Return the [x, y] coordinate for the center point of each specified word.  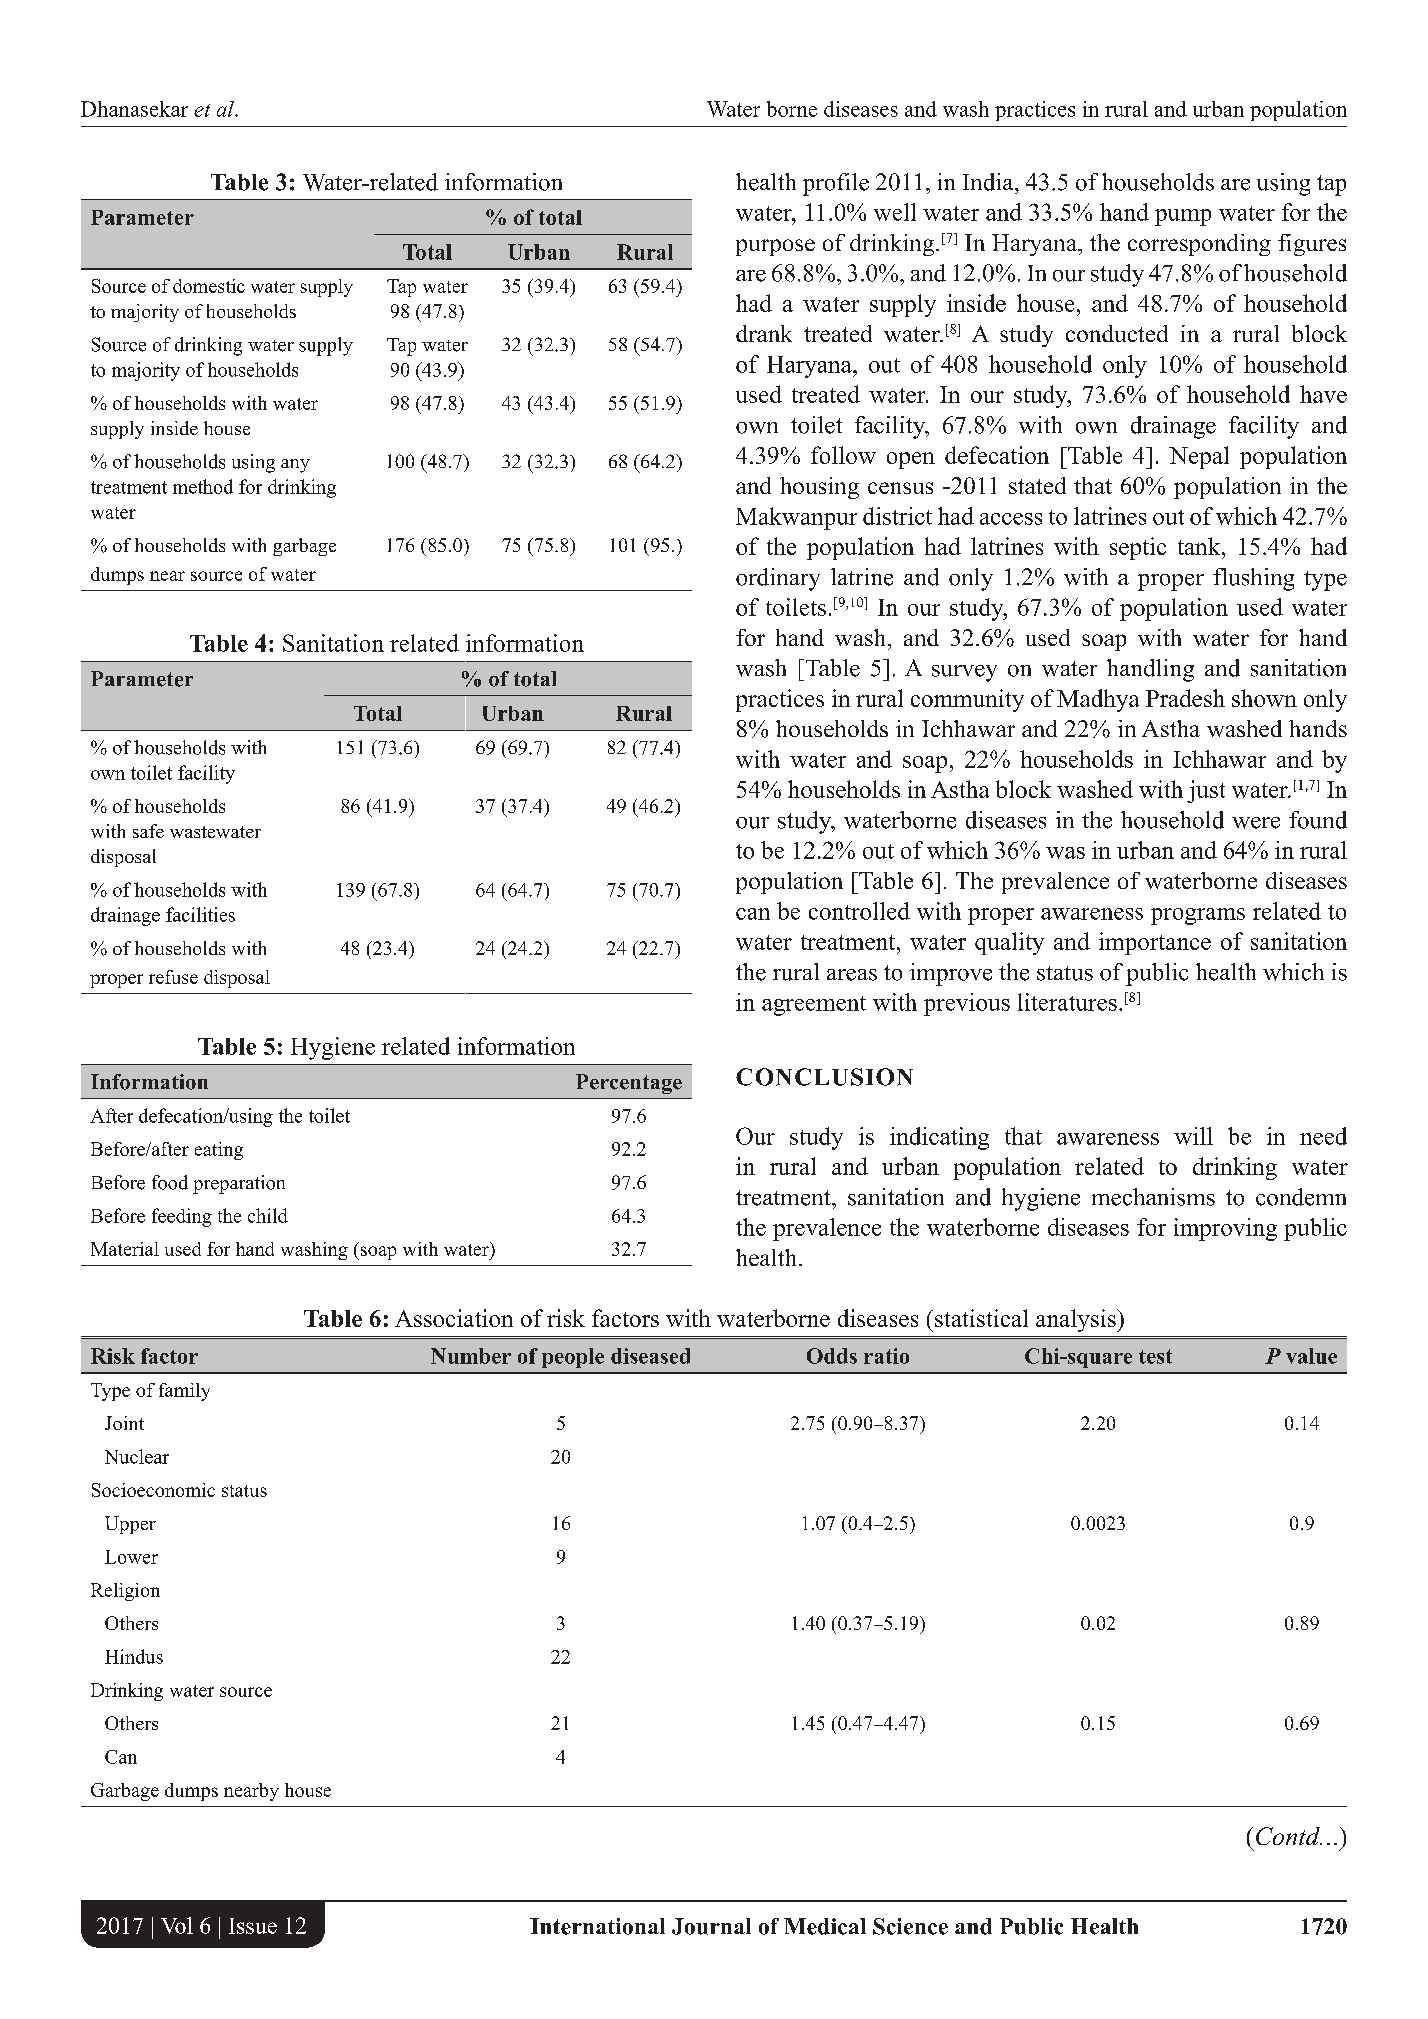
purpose [775, 247]
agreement [814, 1006]
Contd [1289, 1836]
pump [1183, 217]
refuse [173, 977]
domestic [209, 286]
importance [1155, 943]
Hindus [134, 1656]
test [1155, 1356]
